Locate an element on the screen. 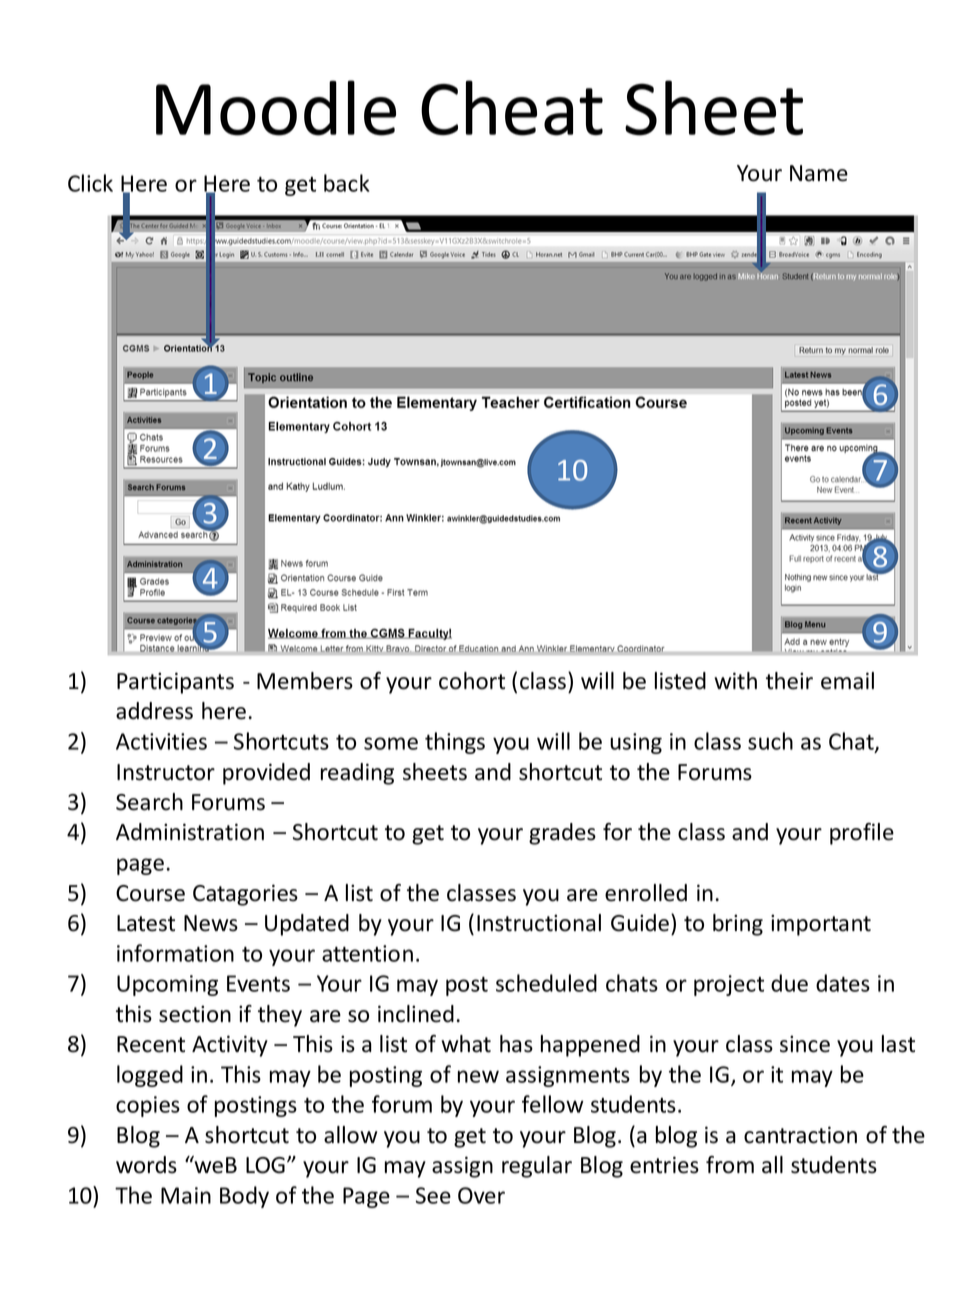 The image size is (972, 1296). grades is located at coordinates (562, 834).
